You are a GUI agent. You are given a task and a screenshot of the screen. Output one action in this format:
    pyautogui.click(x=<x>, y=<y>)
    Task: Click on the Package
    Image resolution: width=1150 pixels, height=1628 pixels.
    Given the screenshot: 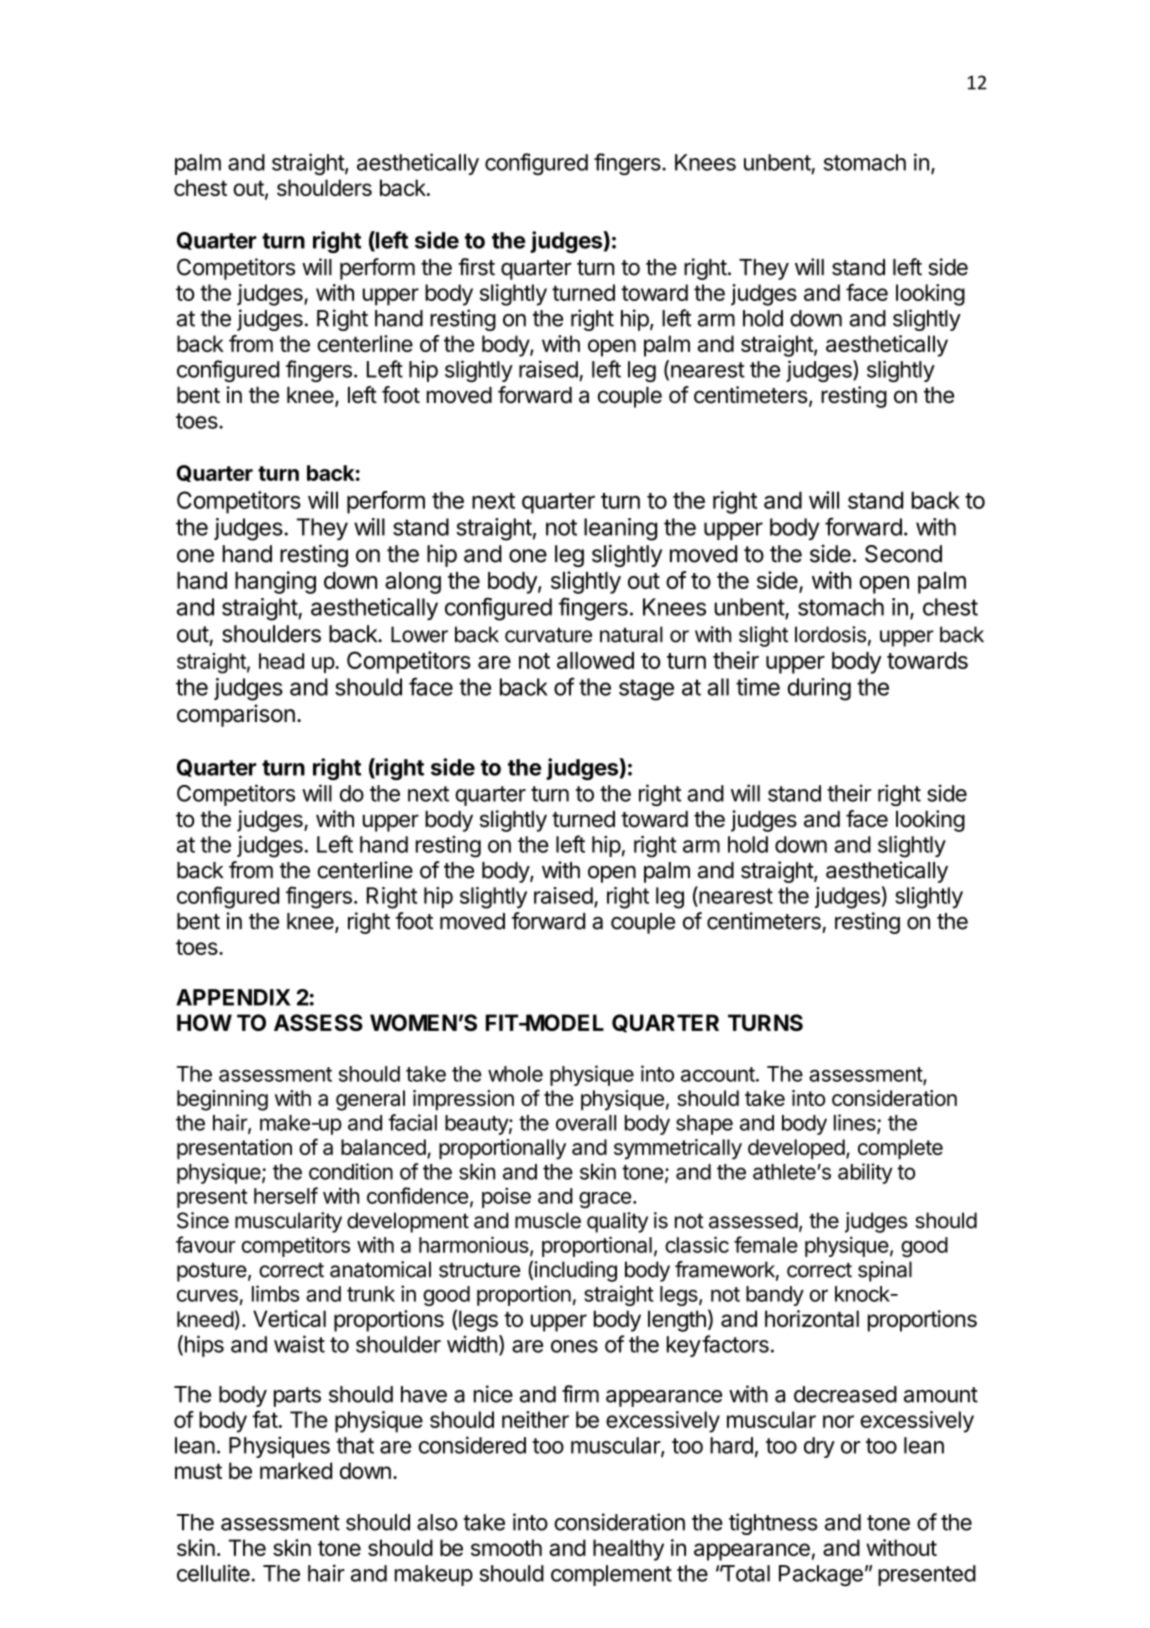 What is the action you would take?
    pyautogui.click(x=821, y=1575)
